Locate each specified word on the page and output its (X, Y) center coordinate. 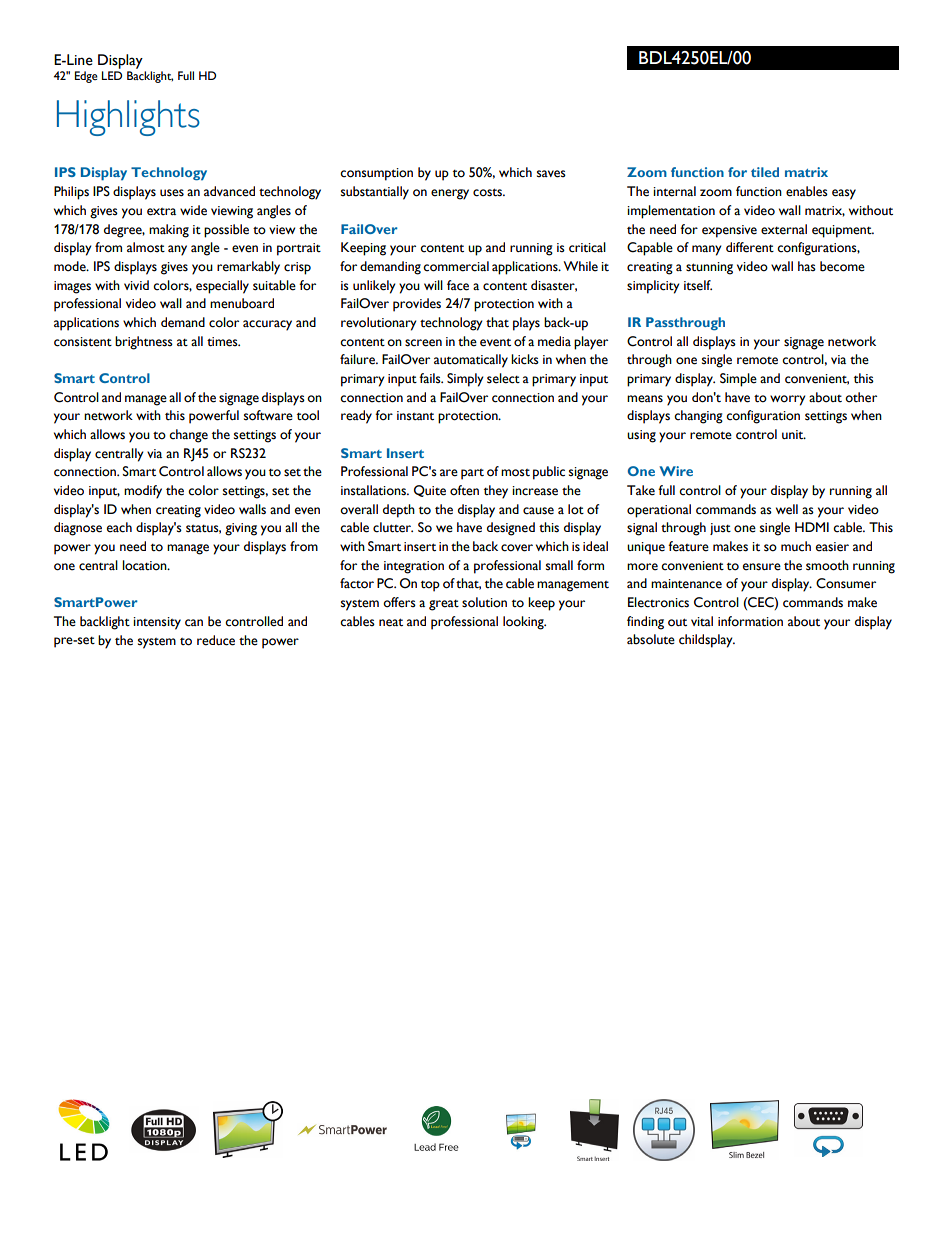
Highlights (128, 118)
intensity (157, 623)
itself (698, 285)
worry (788, 400)
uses (172, 193)
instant (415, 416)
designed (511, 529)
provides (417, 305)
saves (551, 174)
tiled (765, 172)
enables (807, 191)
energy (450, 194)
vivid (136, 285)
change (188, 436)
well (787, 509)
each (119, 527)
